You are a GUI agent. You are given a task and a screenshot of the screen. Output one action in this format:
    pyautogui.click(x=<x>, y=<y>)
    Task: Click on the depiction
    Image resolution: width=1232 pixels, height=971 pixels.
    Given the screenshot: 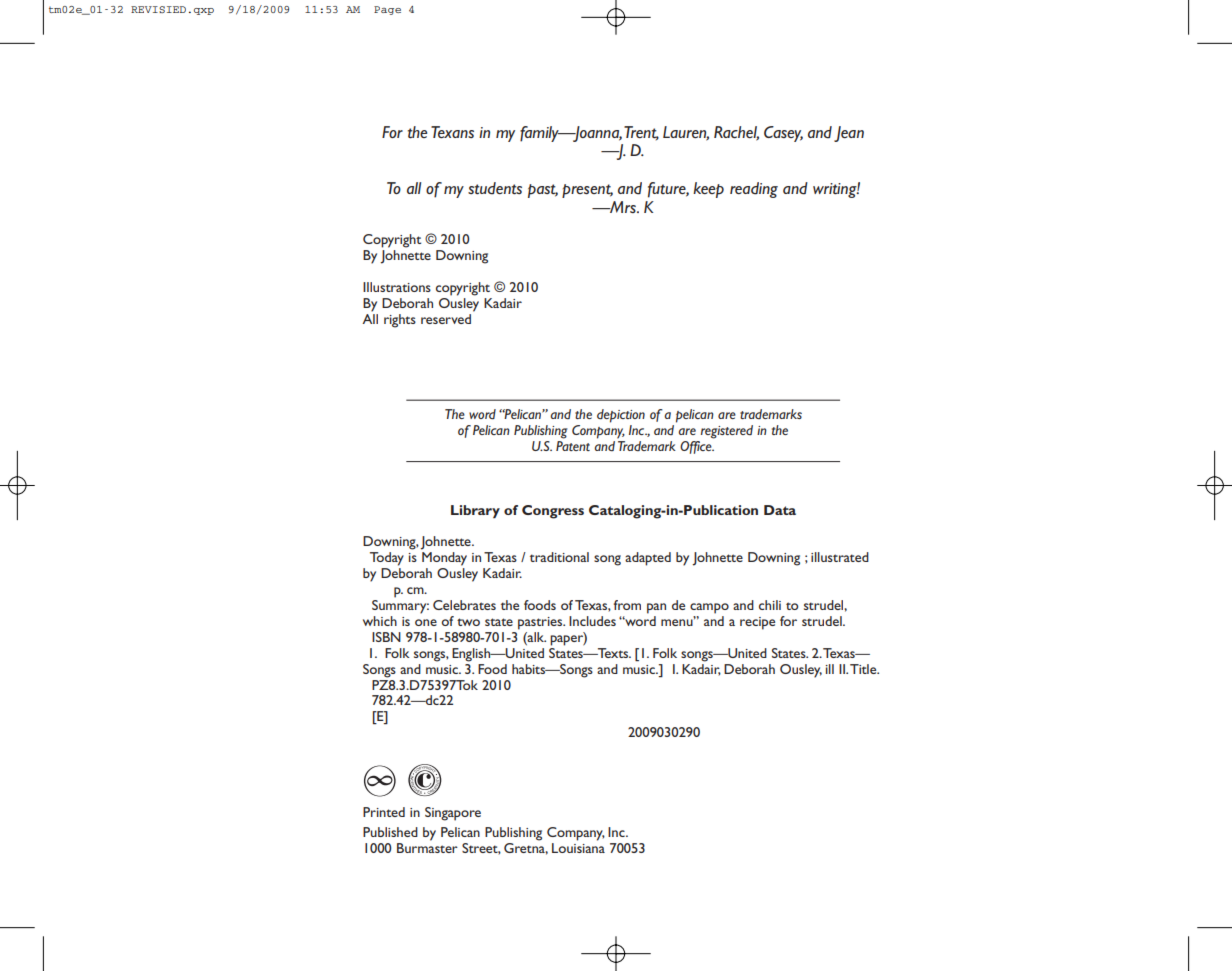 What is the action you would take?
    pyautogui.click(x=621, y=416)
